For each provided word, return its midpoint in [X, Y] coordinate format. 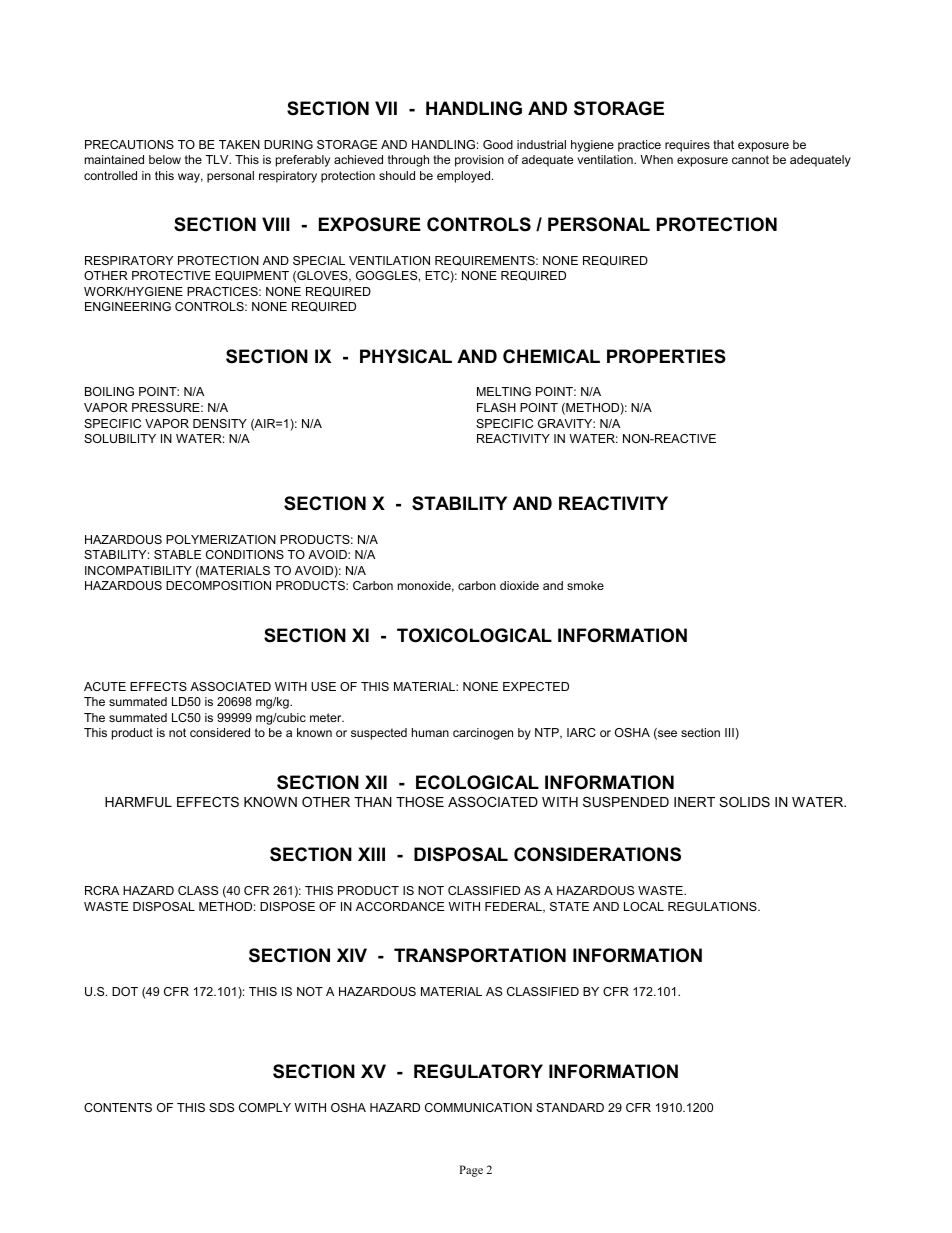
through [408, 161]
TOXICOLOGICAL [474, 635]
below [165, 159]
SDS [221, 1107]
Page [471, 1171]
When [656, 159]
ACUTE [105, 686]
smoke [585, 585]
